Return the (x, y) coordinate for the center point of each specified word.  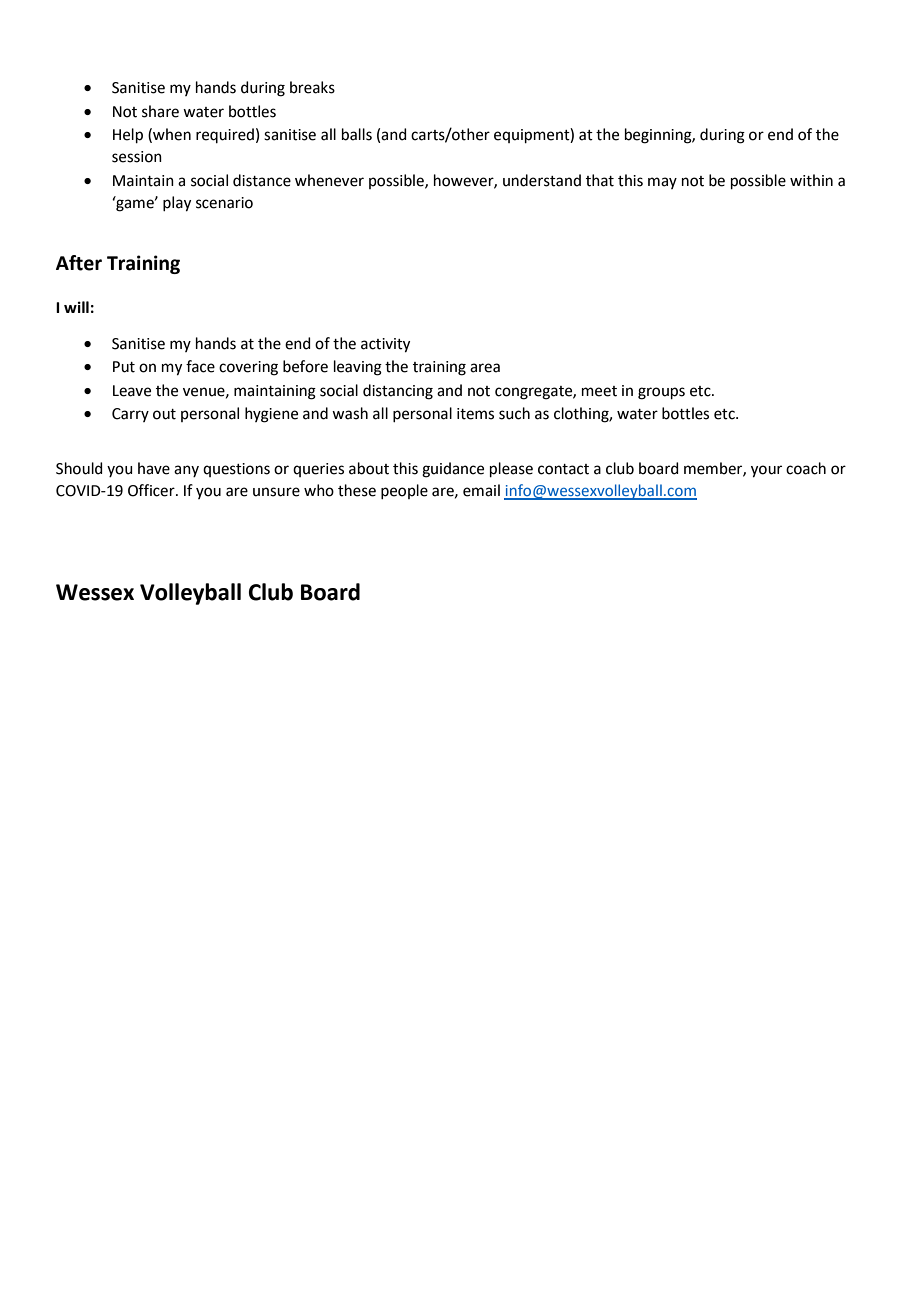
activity (385, 345)
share (160, 111)
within (811, 180)
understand (542, 180)
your (766, 471)
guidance (453, 470)
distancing (398, 392)
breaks (312, 87)
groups (661, 393)
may (662, 183)
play (177, 204)
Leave (132, 391)
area (485, 368)
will (76, 307)
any (186, 471)
